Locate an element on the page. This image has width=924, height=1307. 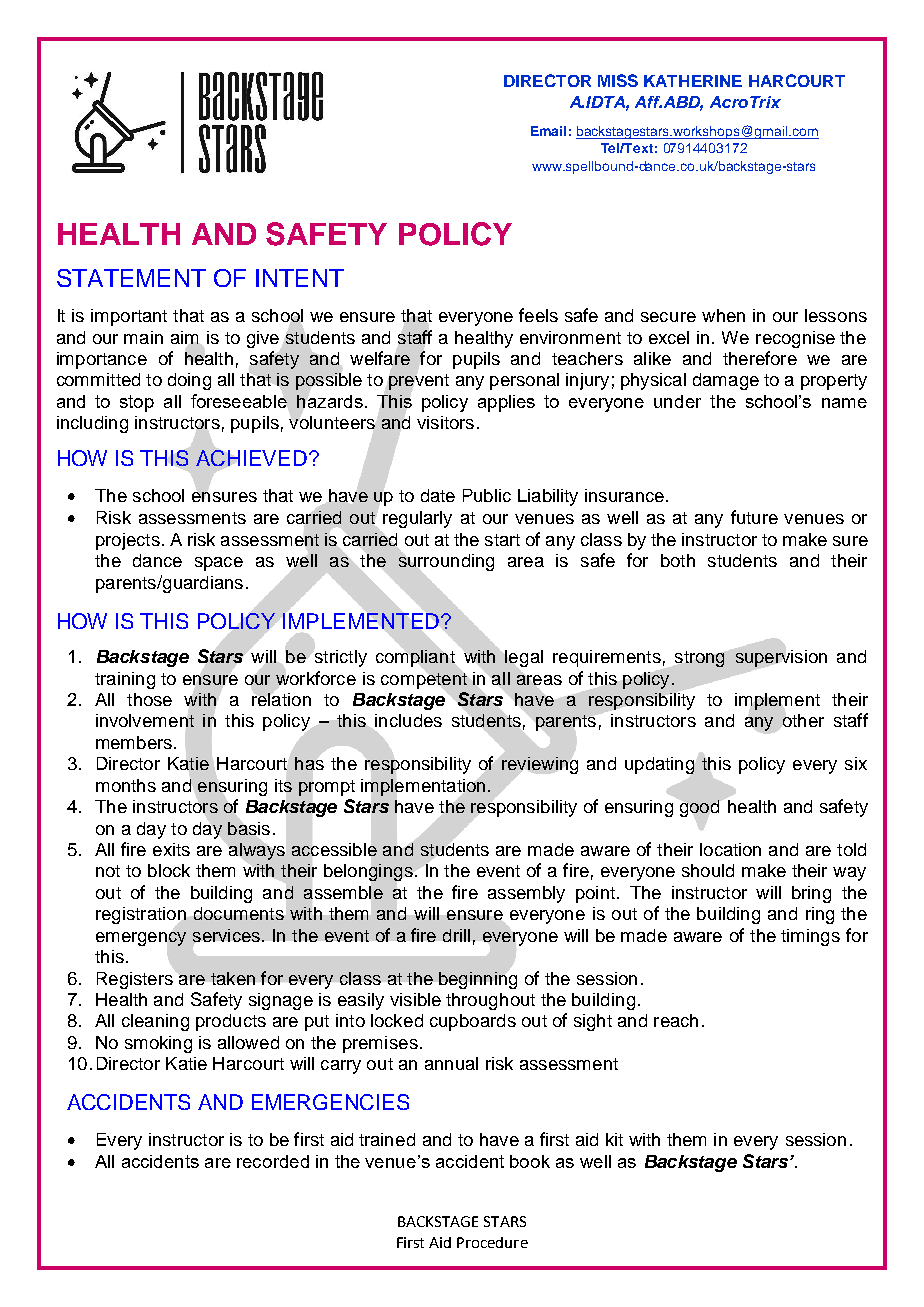
recorded is located at coordinates (273, 1161).
